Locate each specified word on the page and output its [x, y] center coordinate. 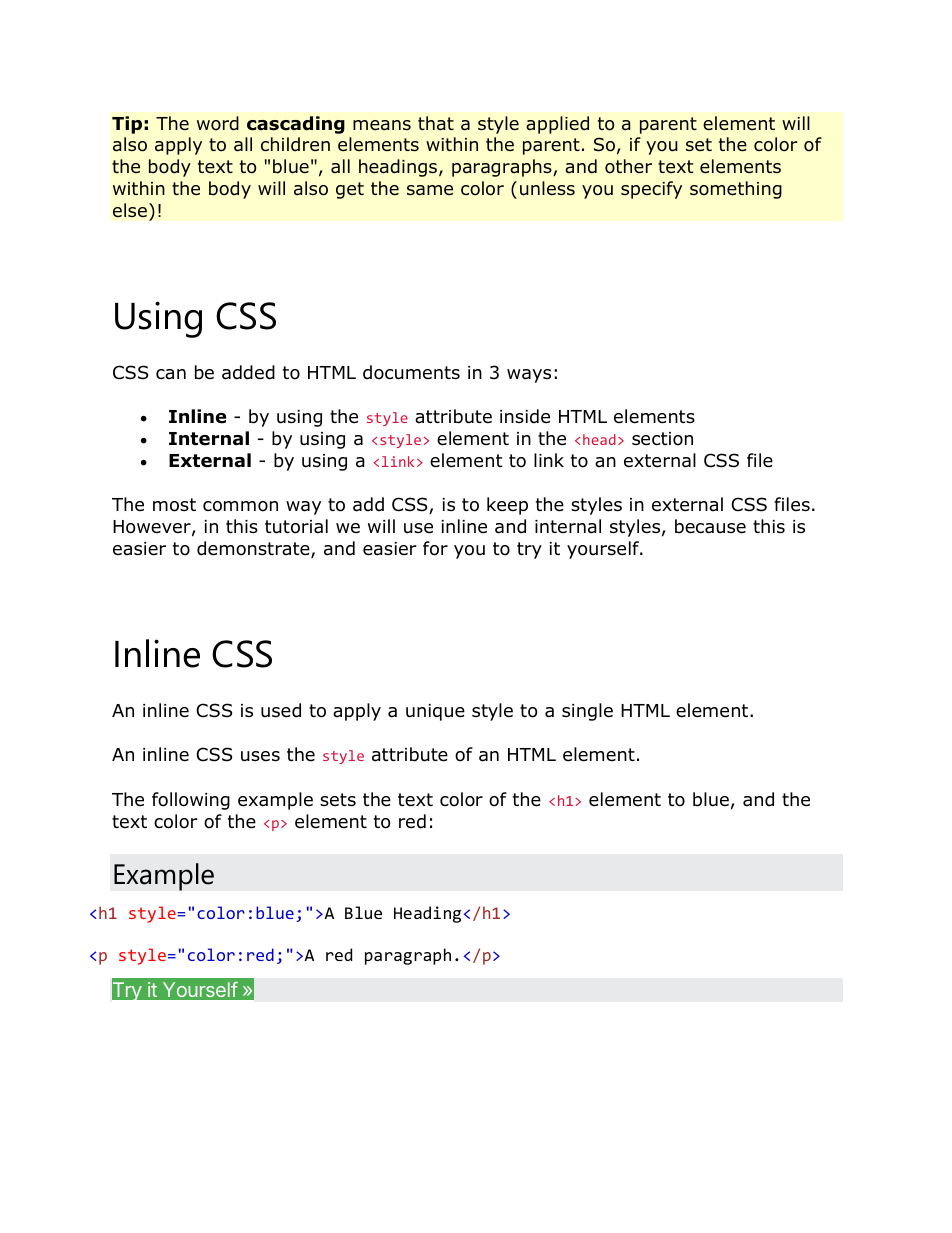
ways [529, 376]
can [171, 374]
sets [338, 800]
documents [411, 372]
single [587, 712]
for [435, 548]
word [218, 123]
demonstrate [254, 549]
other [628, 166]
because [710, 526]
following [191, 801]
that [436, 123]
